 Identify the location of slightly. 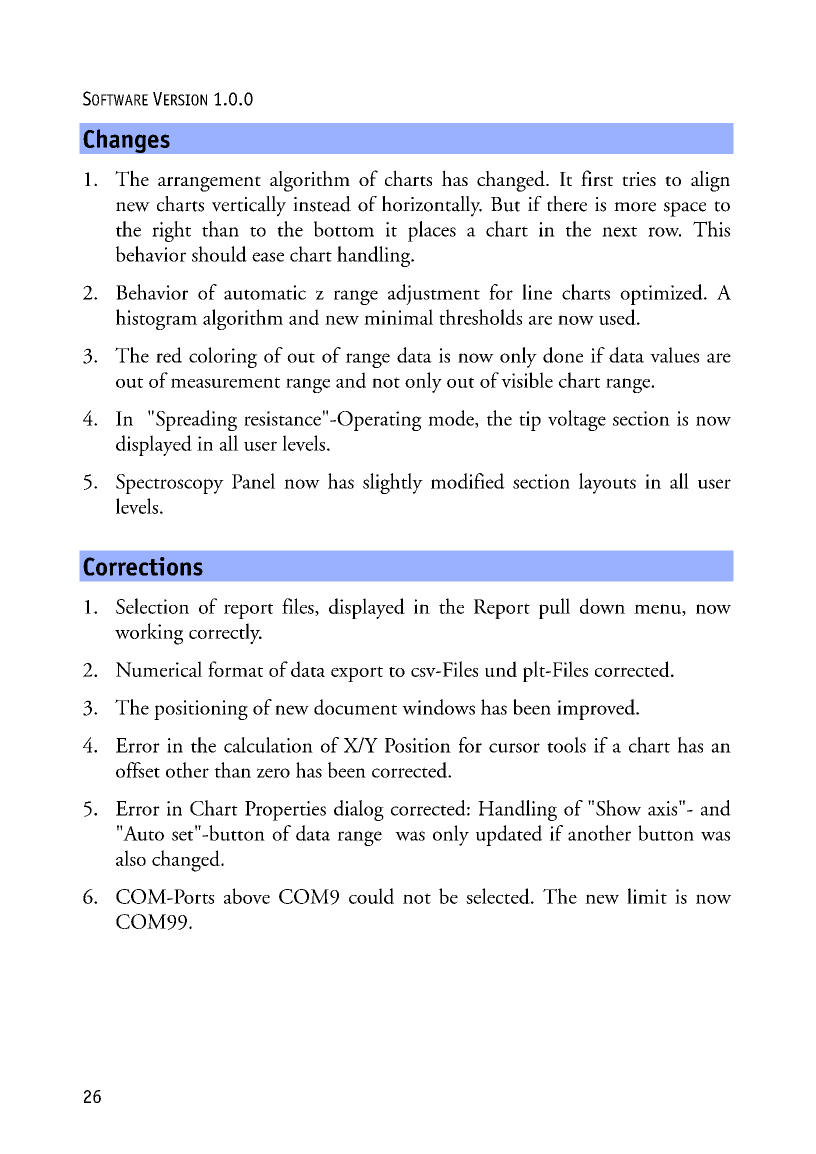
(393, 483).
